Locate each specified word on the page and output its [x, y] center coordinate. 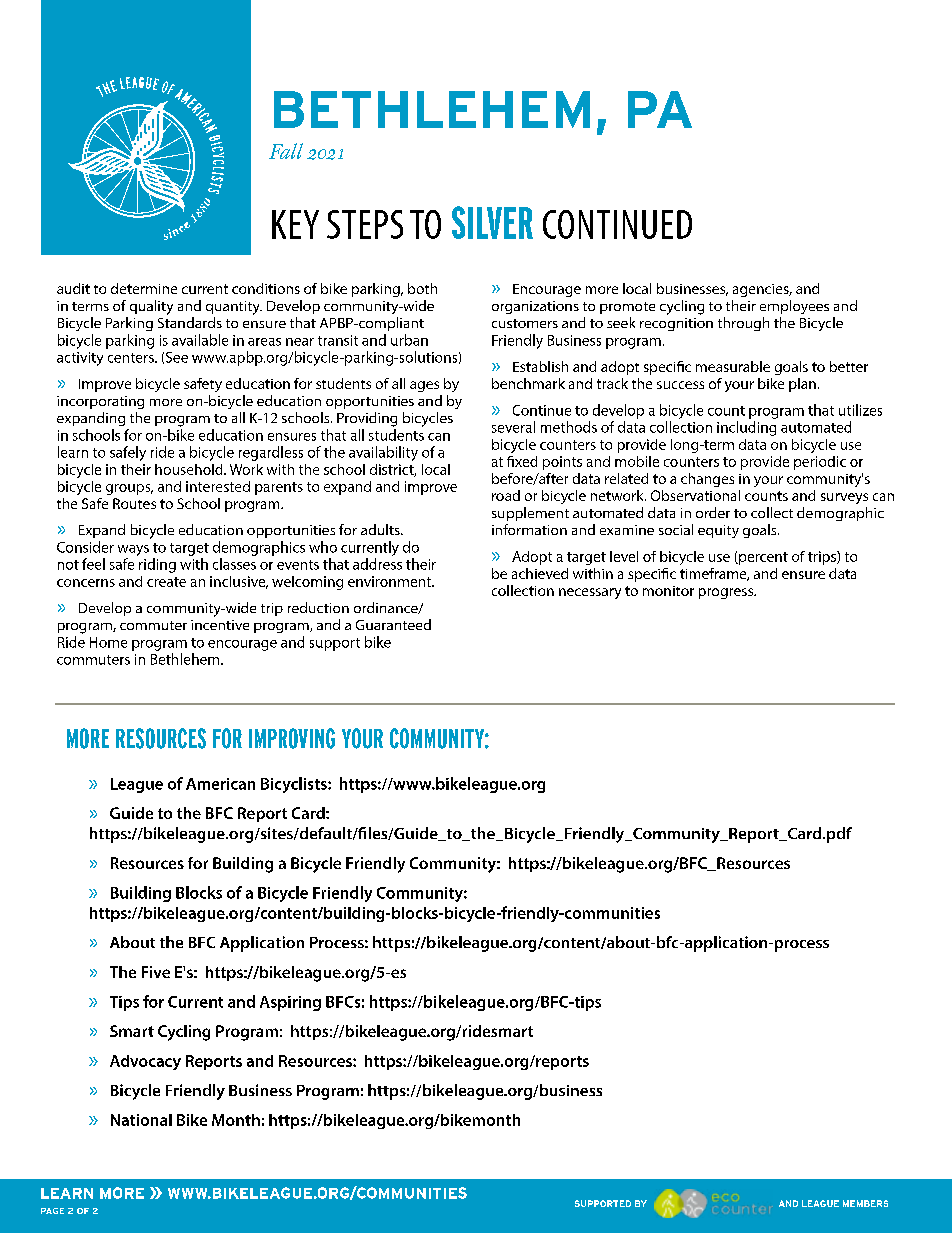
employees [794, 307]
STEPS [365, 224]
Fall [286, 151]
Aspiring [290, 1003]
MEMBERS [865, 1203]
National [141, 1120]
